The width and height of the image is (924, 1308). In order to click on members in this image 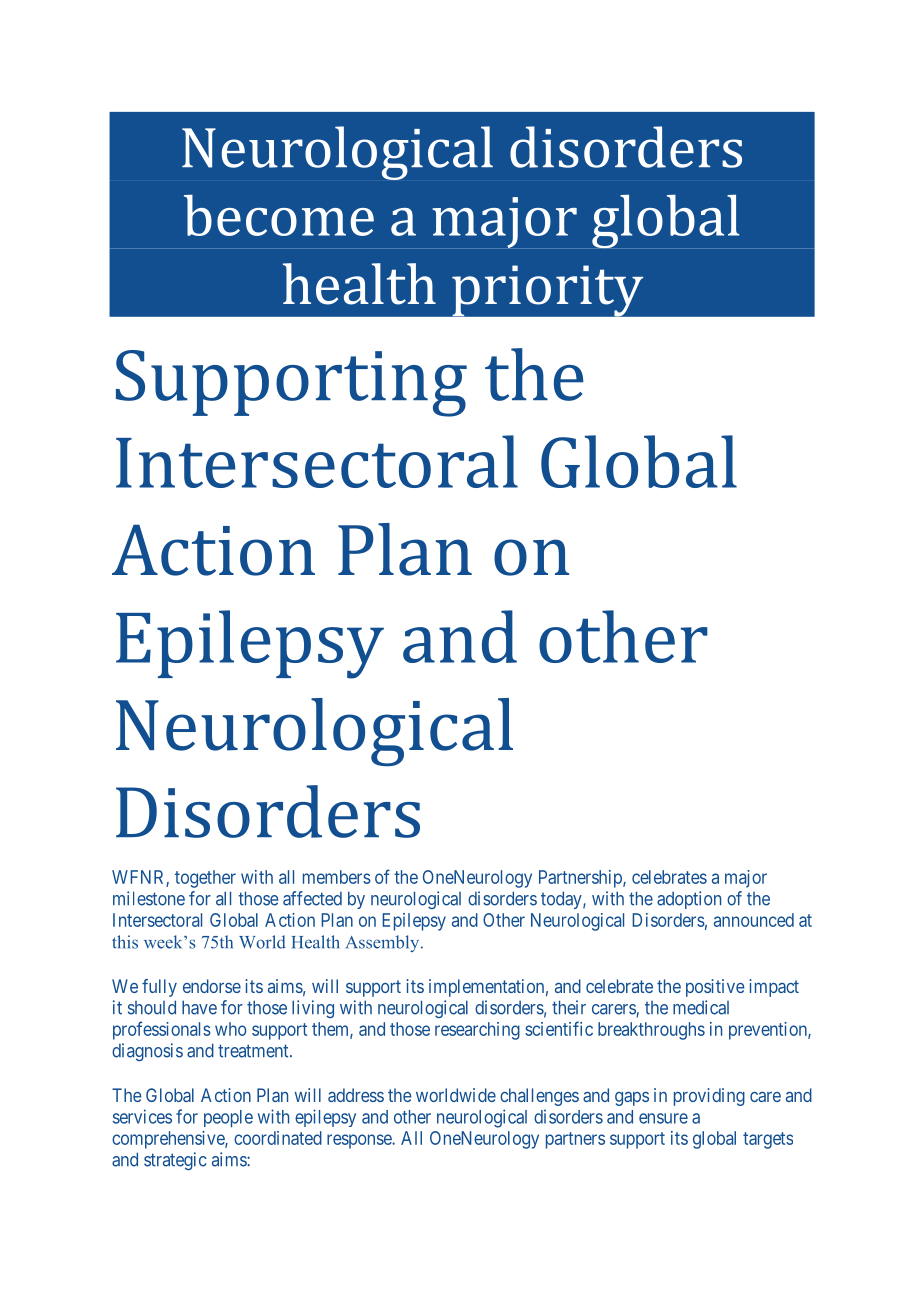, I will do `click(337, 877)`.
